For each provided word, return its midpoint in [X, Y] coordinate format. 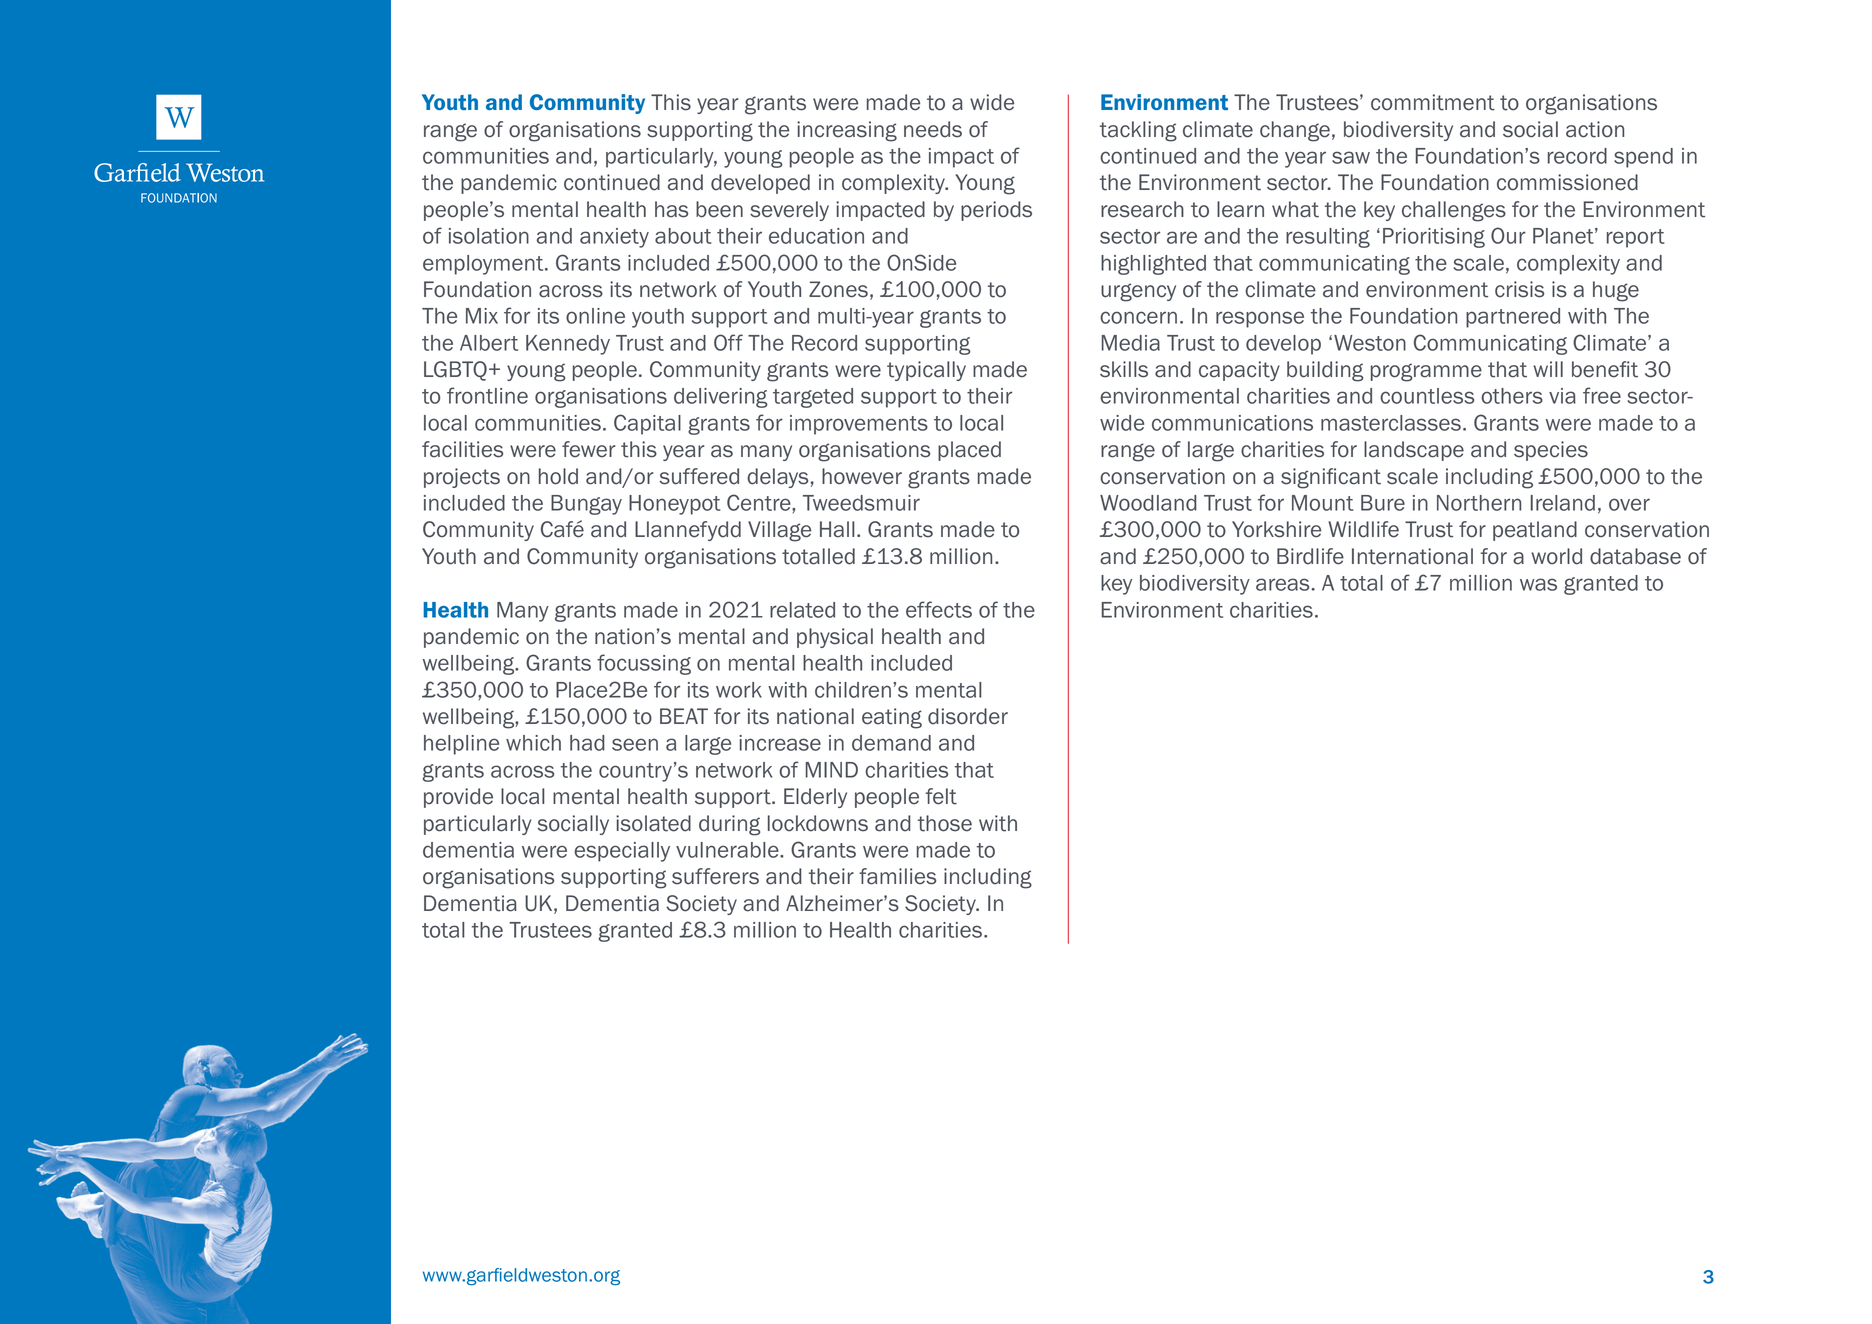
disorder [968, 716]
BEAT [684, 716]
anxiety [614, 238]
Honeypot [674, 505]
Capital [647, 424]
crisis [1519, 289]
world [1556, 556]
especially [622, 852]
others [1512, 396]
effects [939, 609]
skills [1124, 369]
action [1595, 129]
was [1538, 584]
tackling [1138, 131]
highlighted [1153, 265]
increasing [847, 131]
